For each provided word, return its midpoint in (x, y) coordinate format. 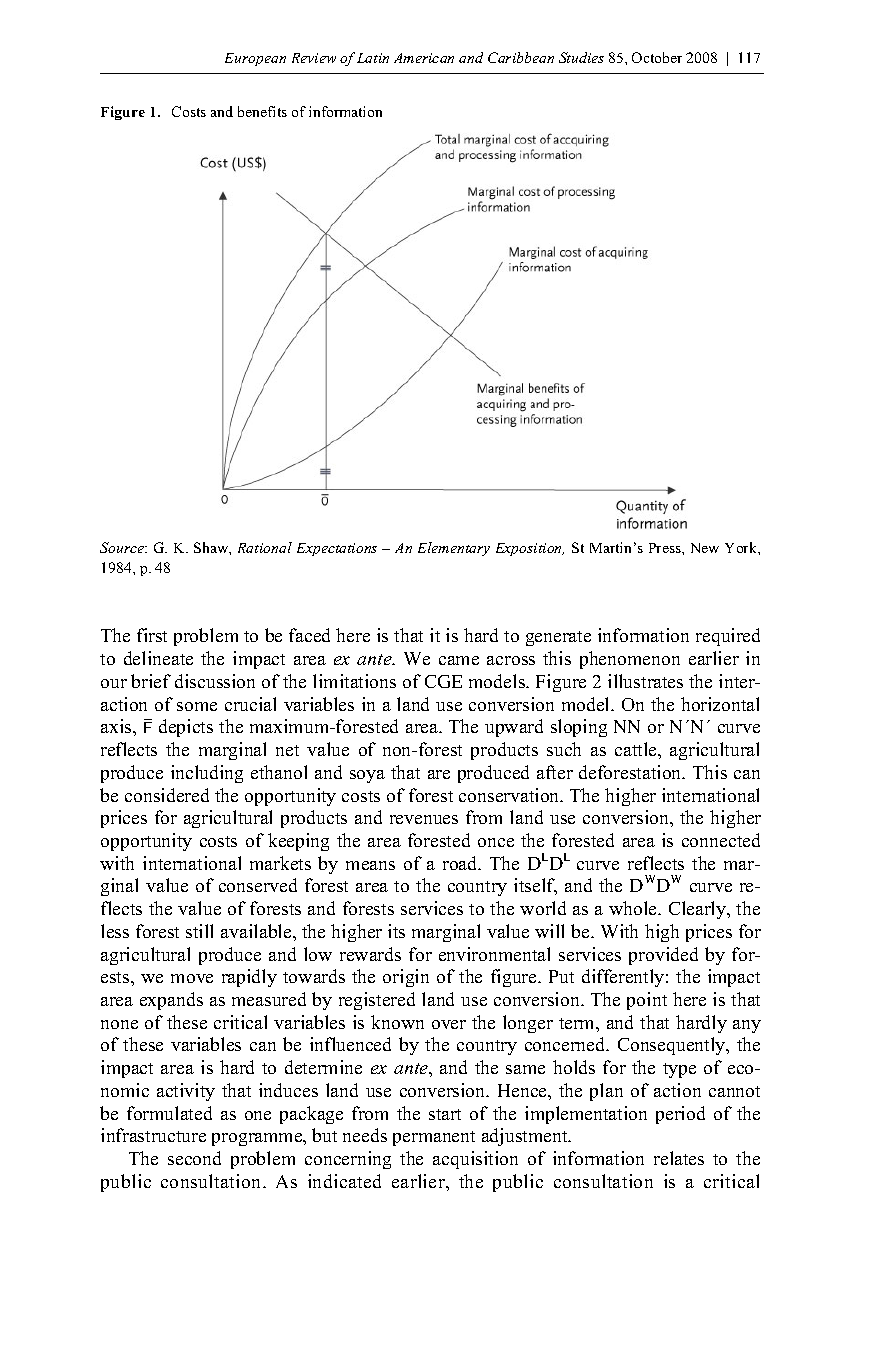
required (728, 637)
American (424, 58)
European (255, 59)
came (459, 660)
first (152, 635)
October (657, 57)
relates (679, 1158)
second (194, 1158)
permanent (434, 1138)
